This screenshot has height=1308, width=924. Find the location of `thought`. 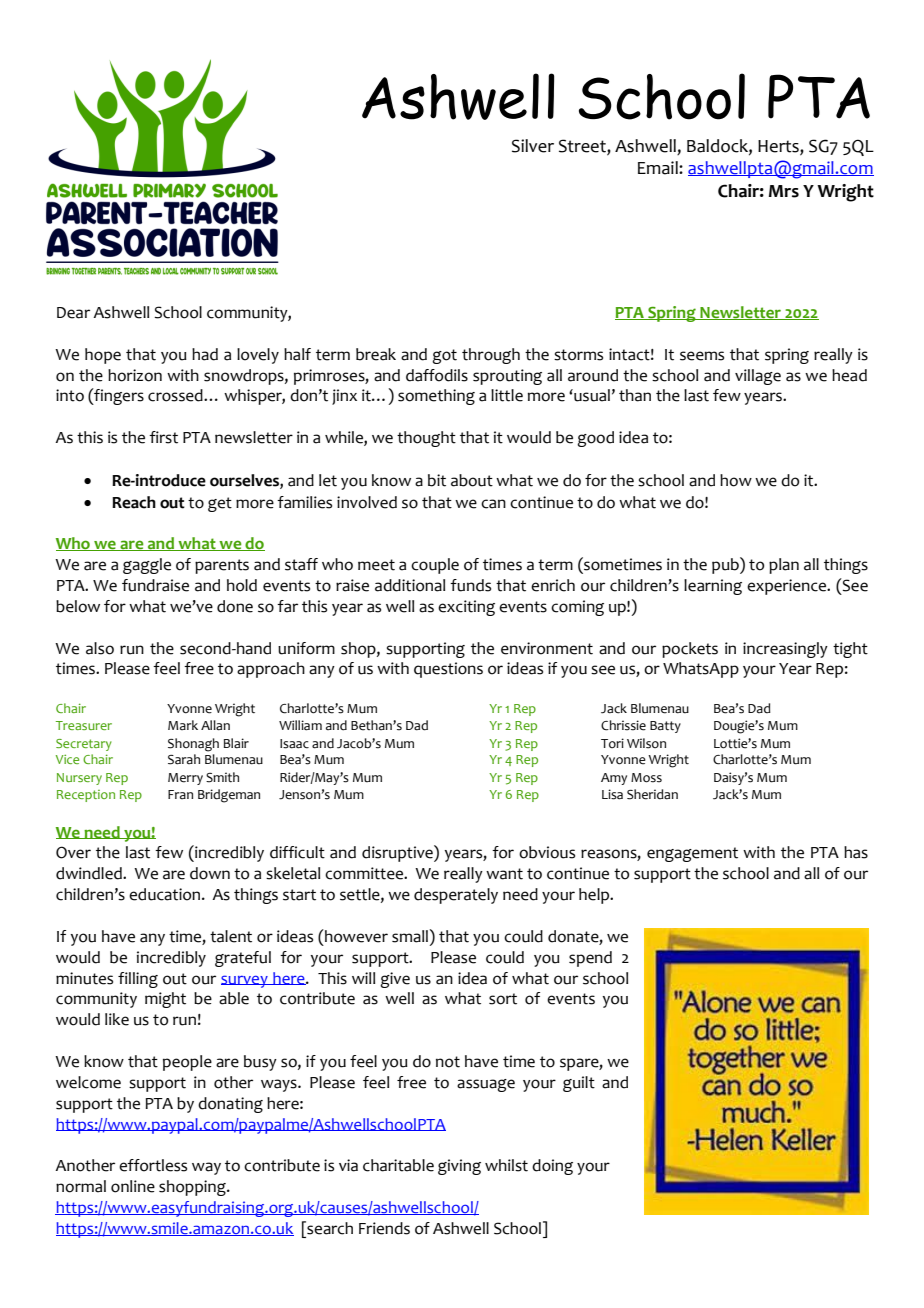

thought is located at coordinates (426, 439).
